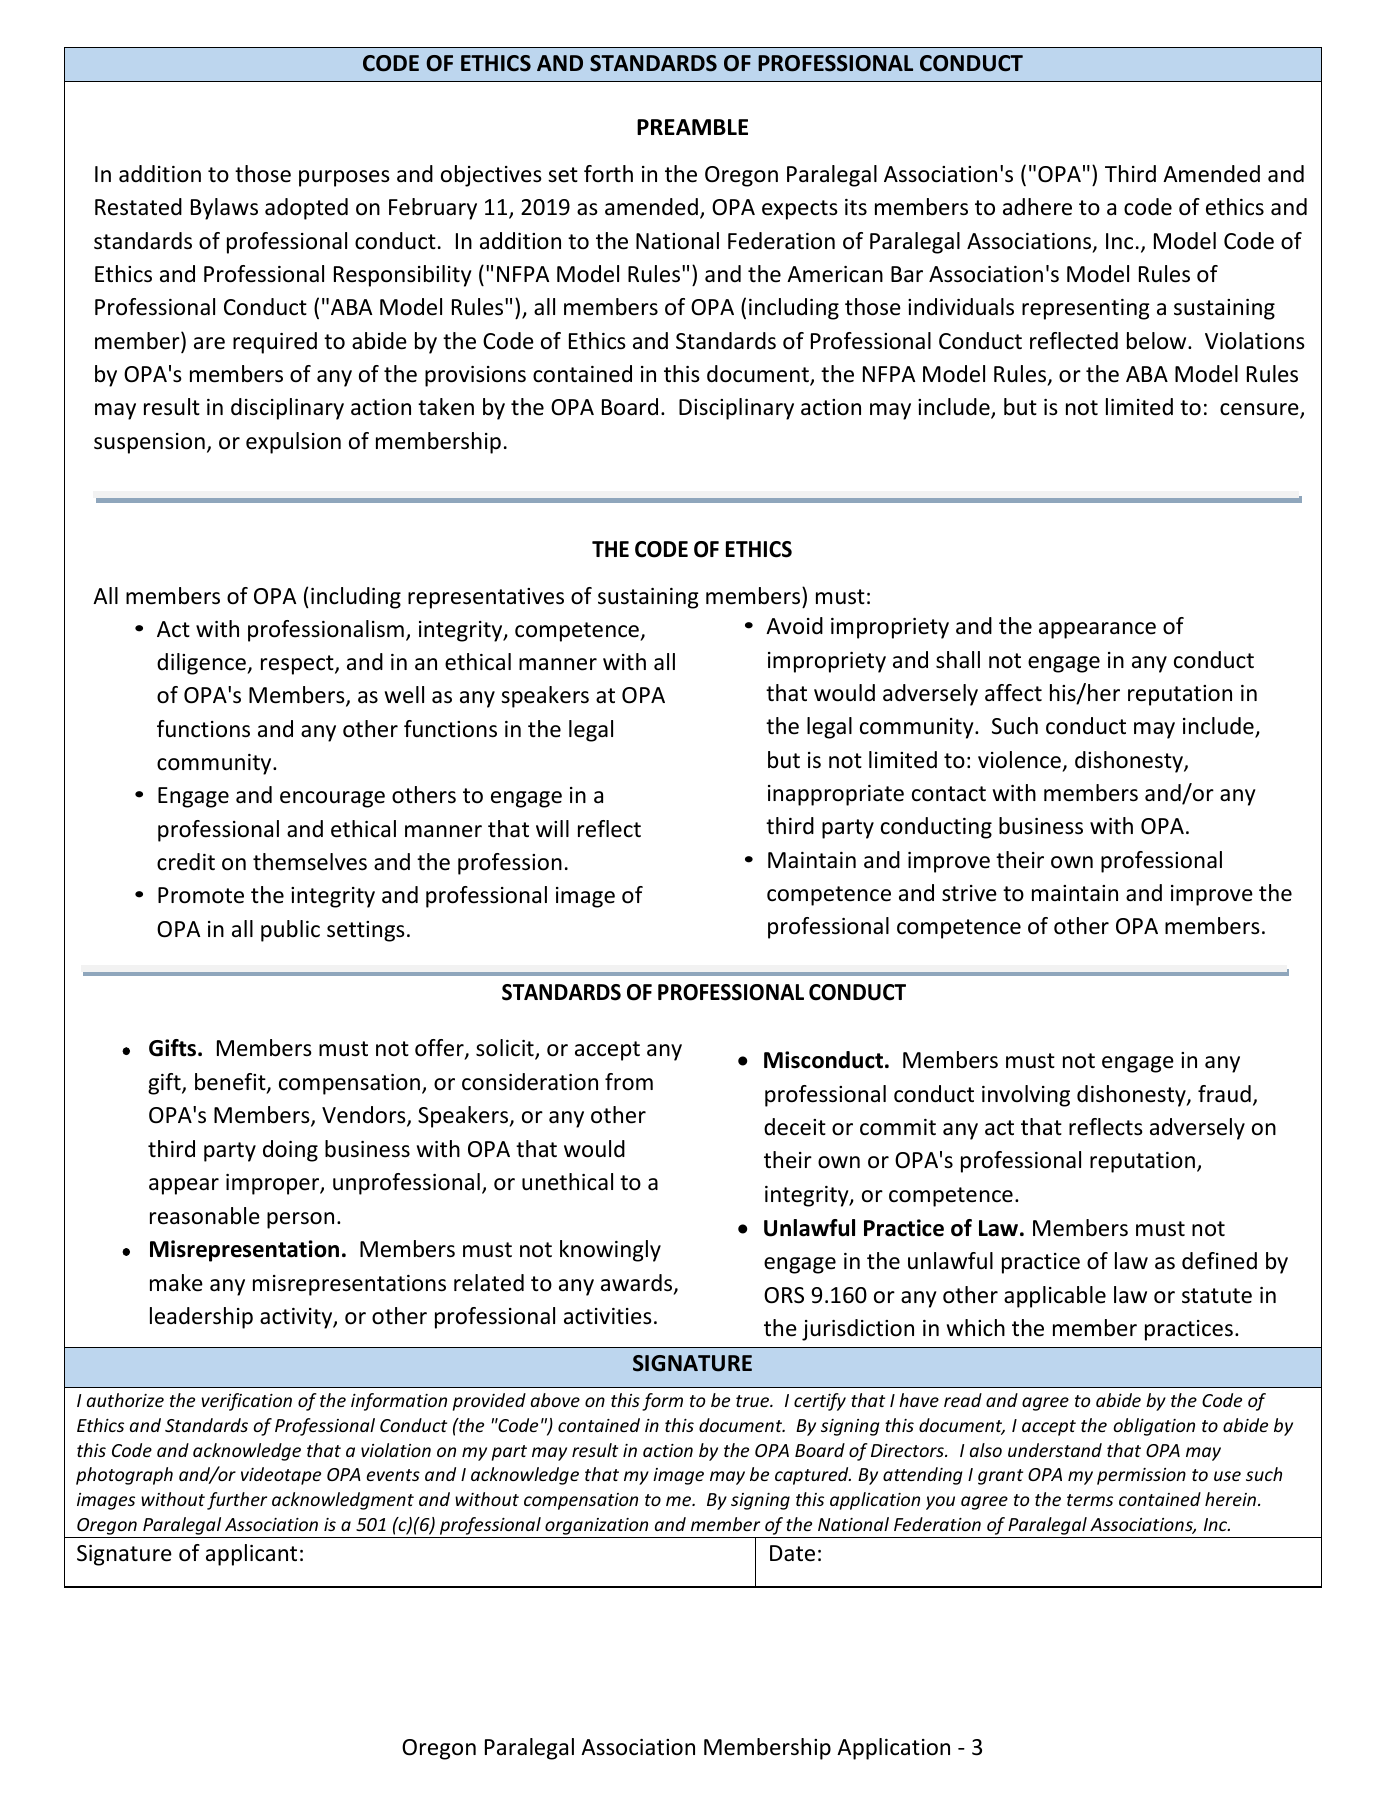 The width and height of the screenshot is (1385, 1793). What do you see at coordinates (692, 127) in the screenshot?
I see `PREAMBLE` at bounding box center [692, 127].
